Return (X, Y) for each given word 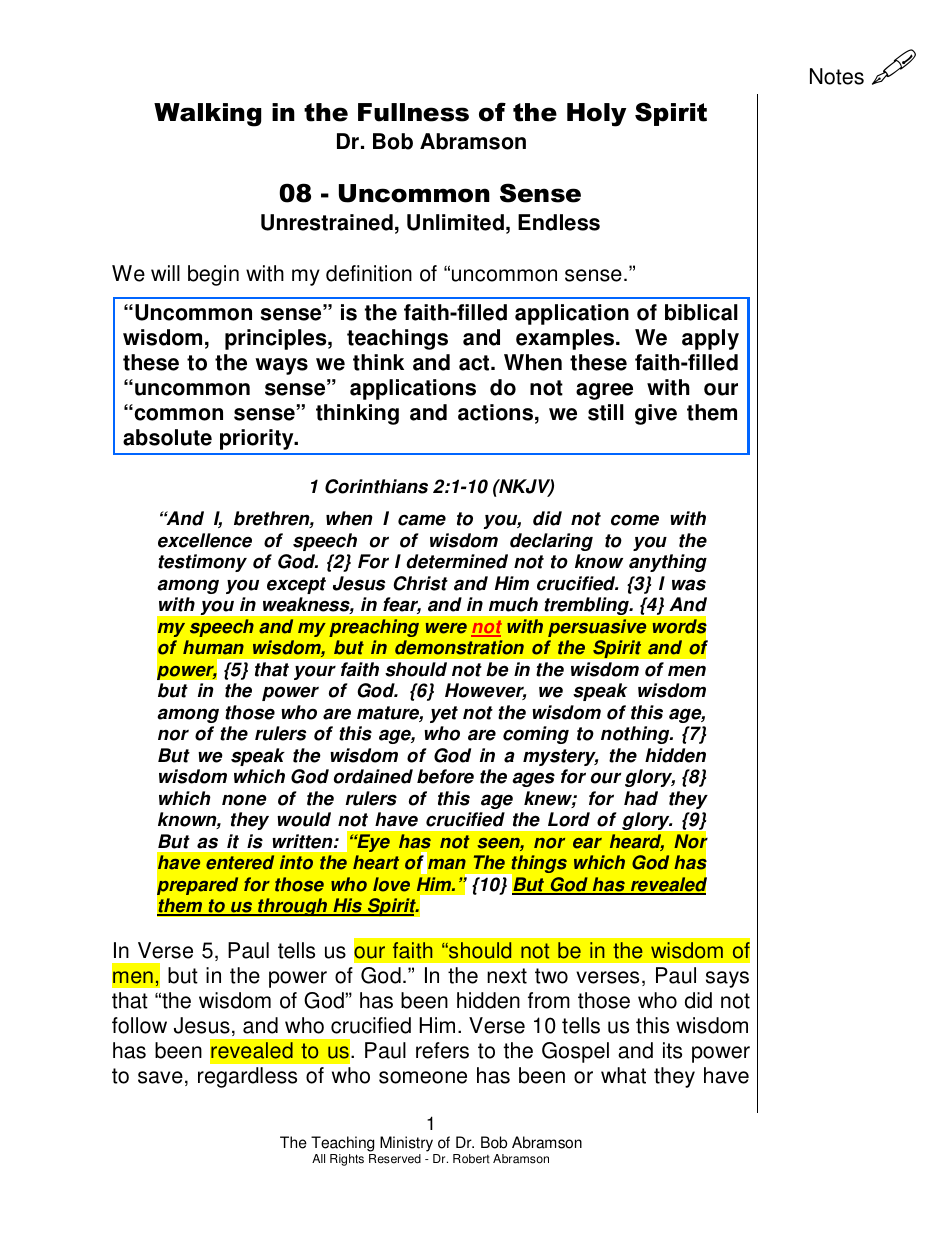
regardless (247, 1077)
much (513, 604)
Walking (208, 115)
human (213, 647)
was (689, 585)
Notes (837, 76)
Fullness (413, 112)
